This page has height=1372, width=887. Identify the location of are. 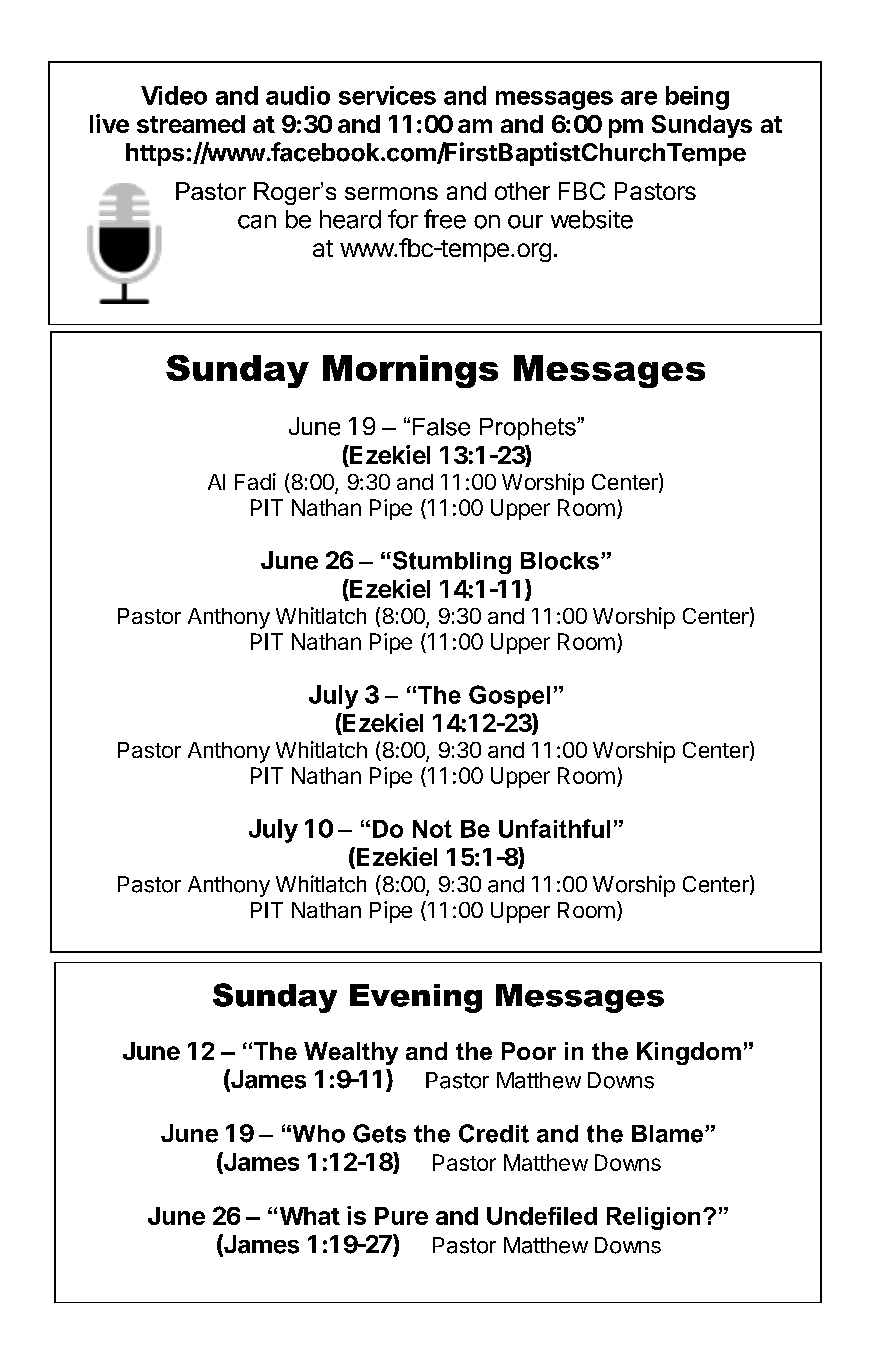
(639, 98).
